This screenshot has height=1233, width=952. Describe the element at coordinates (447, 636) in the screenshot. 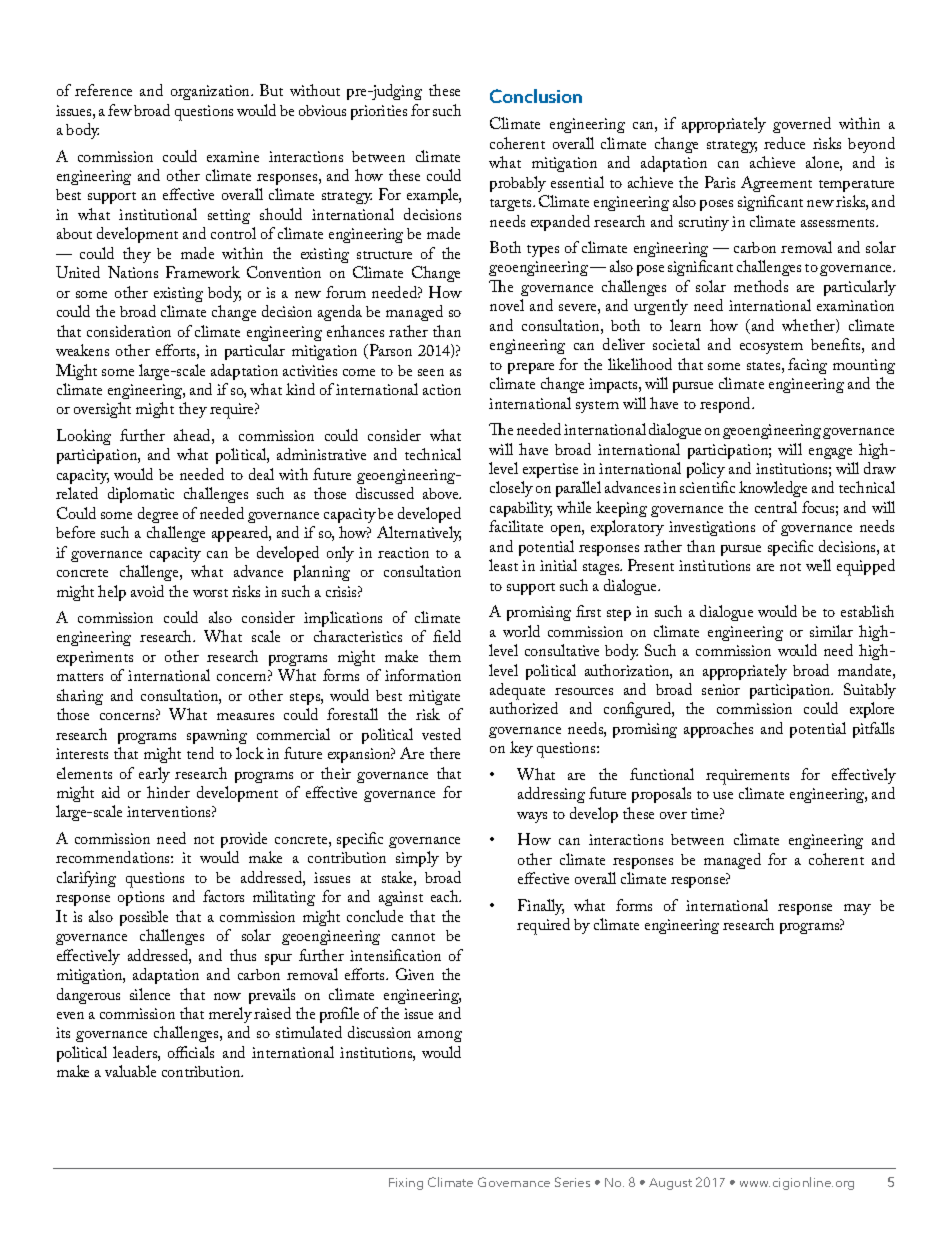

I see `field` at that location.
